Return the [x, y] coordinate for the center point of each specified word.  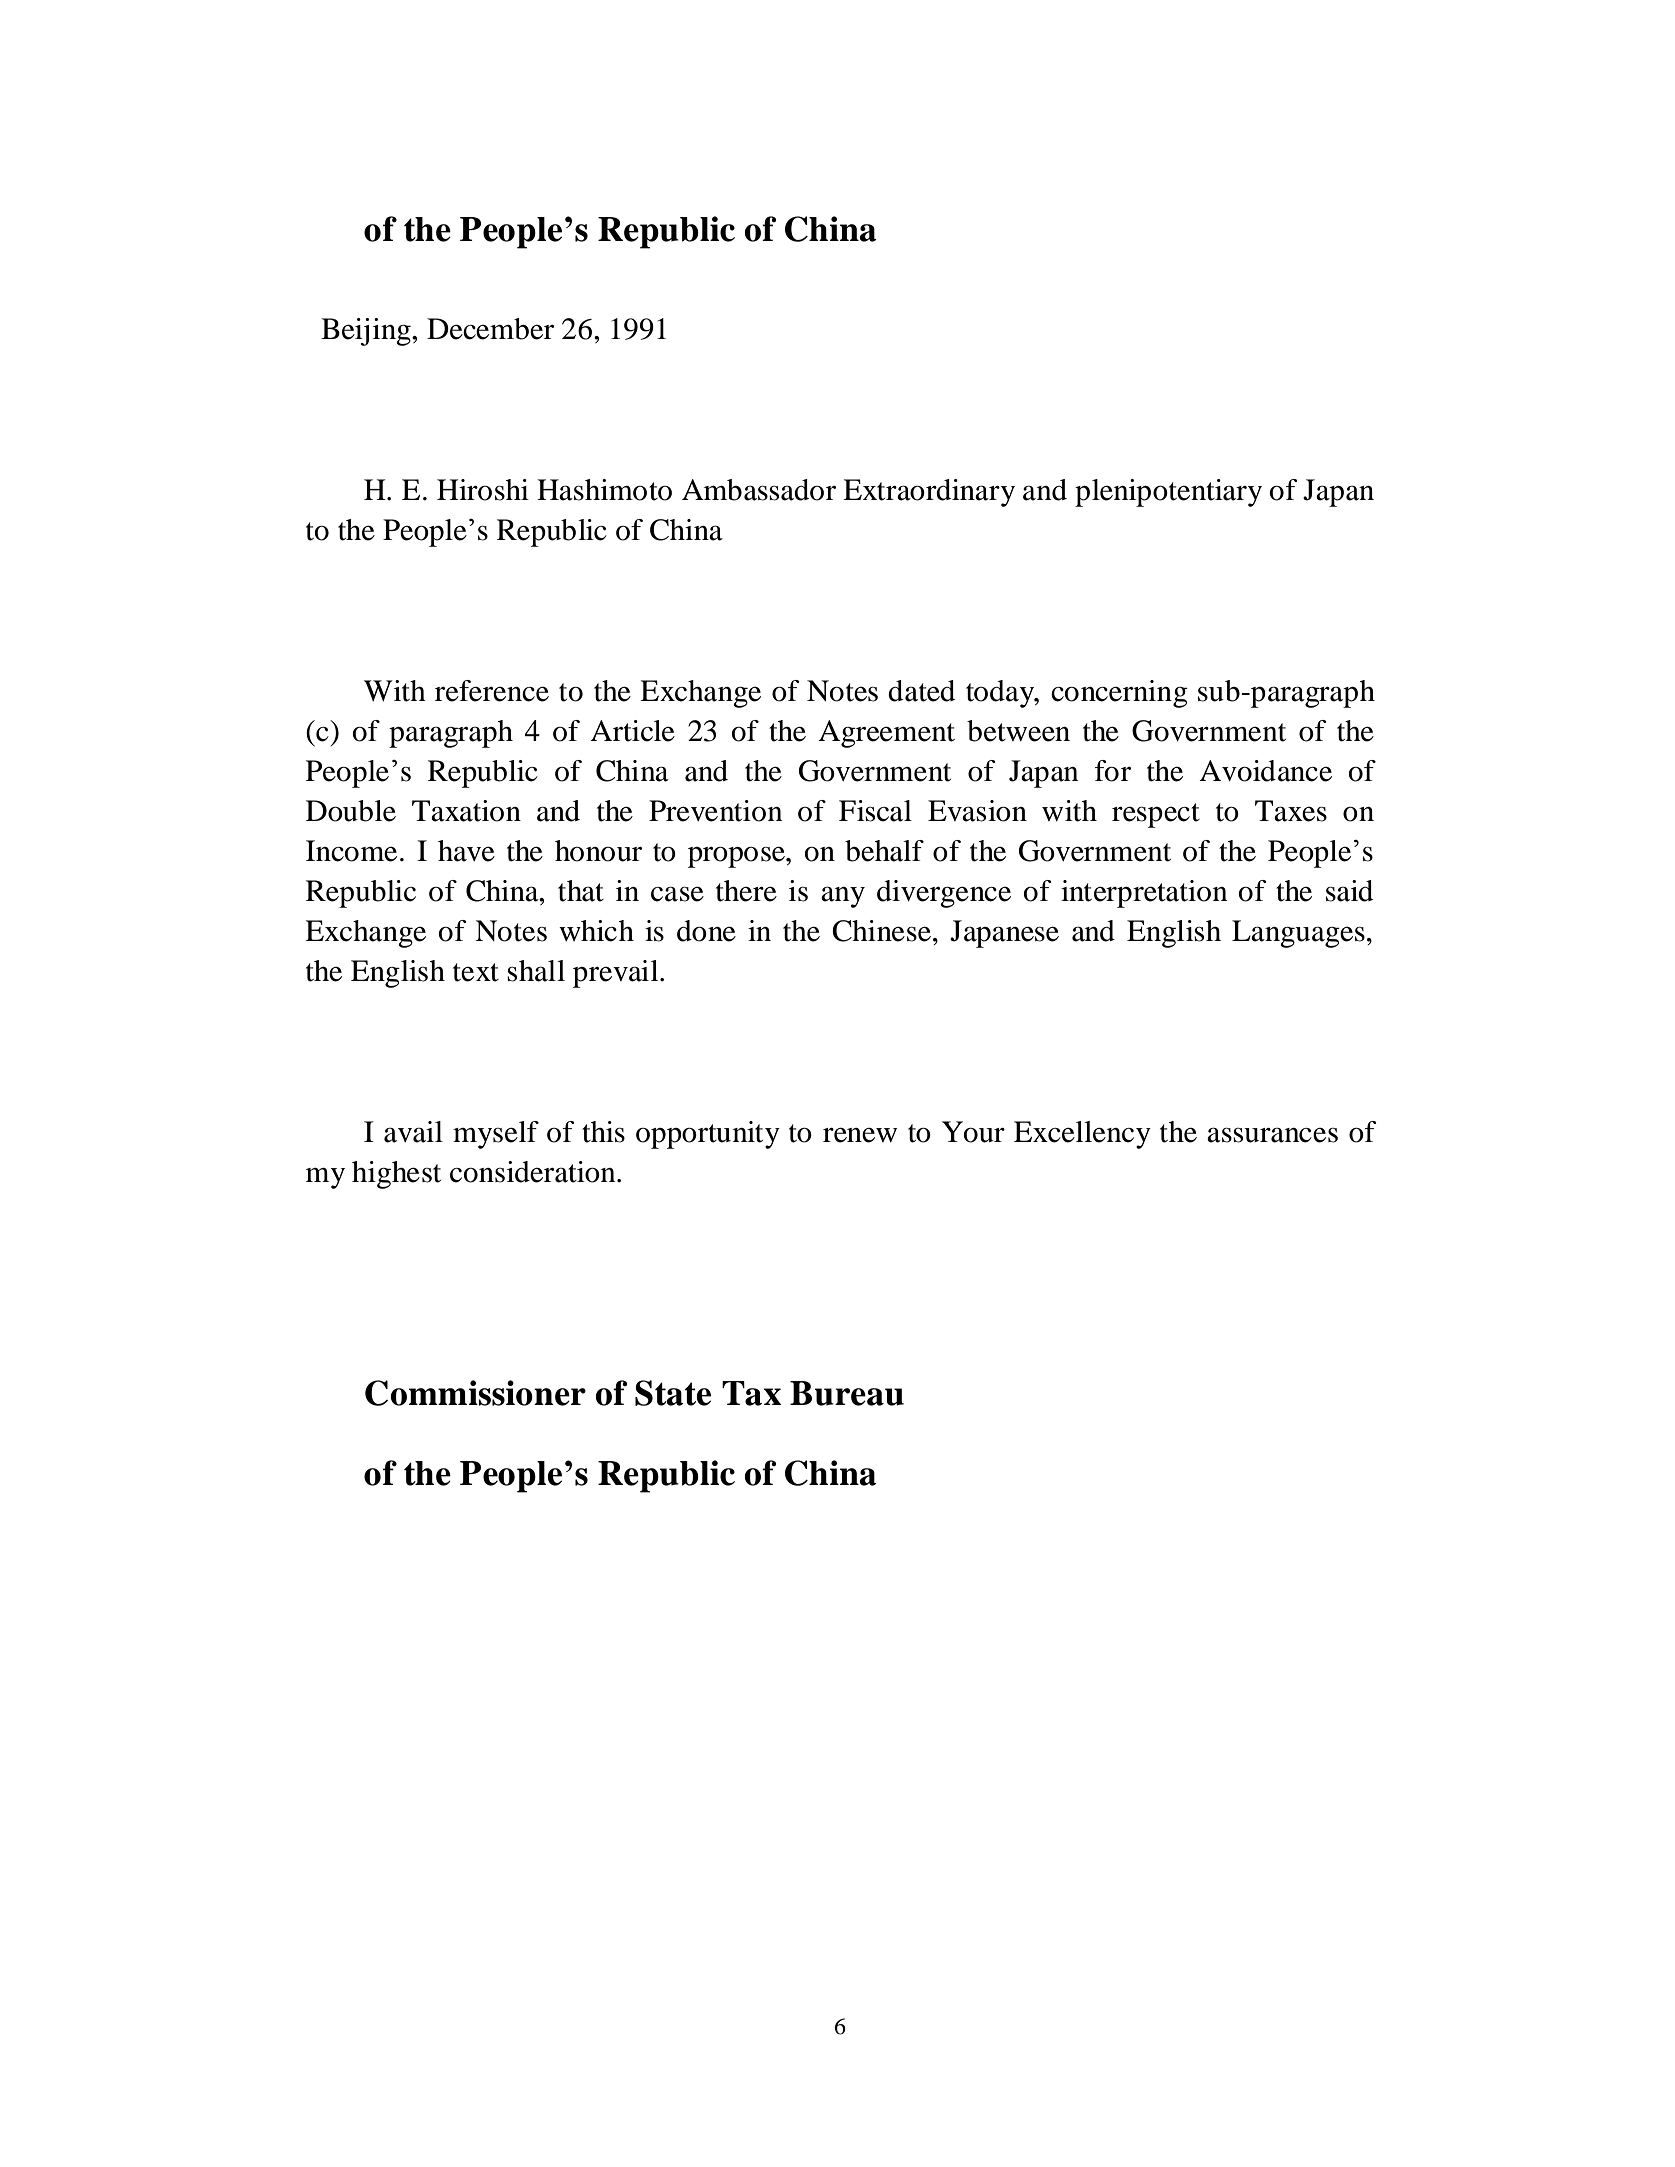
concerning [1119, 694]
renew [860, 1135]
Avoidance [1265, 771]
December [490, 329]
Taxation [466, 811]
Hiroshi [483, 490]
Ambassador [759, 490]
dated [921, 691]
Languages [1298, 934]
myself [496, 1135]
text [476, 972]
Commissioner [475, 1393]
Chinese [881, 931]
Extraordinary [929, 493]
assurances [1272, 1135]
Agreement [886, 734]
